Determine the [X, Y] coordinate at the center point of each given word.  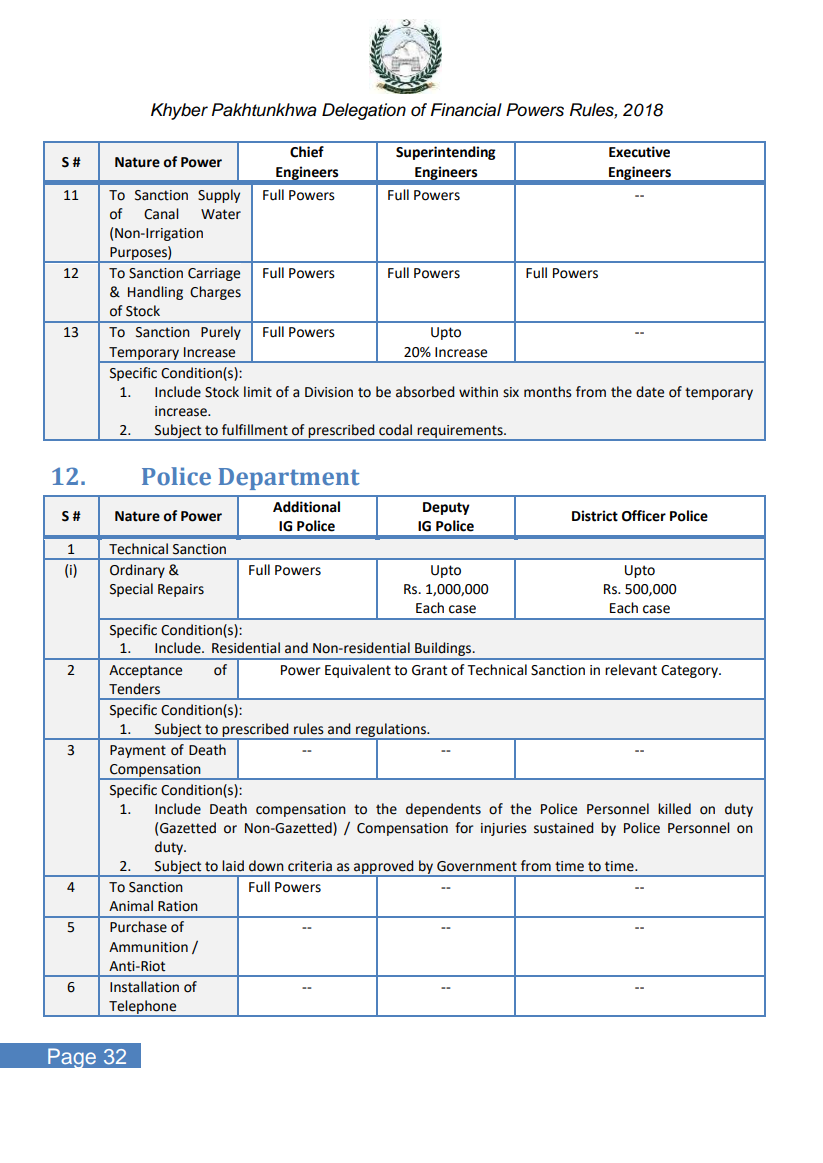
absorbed [425, 392]
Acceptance [145, 671]
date [650, 392]
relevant [631, 670]
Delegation [364, 111]
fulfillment [255, 430]
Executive [639, 152]
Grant [429, 670]
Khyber [179, 111]
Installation [144, 987]
